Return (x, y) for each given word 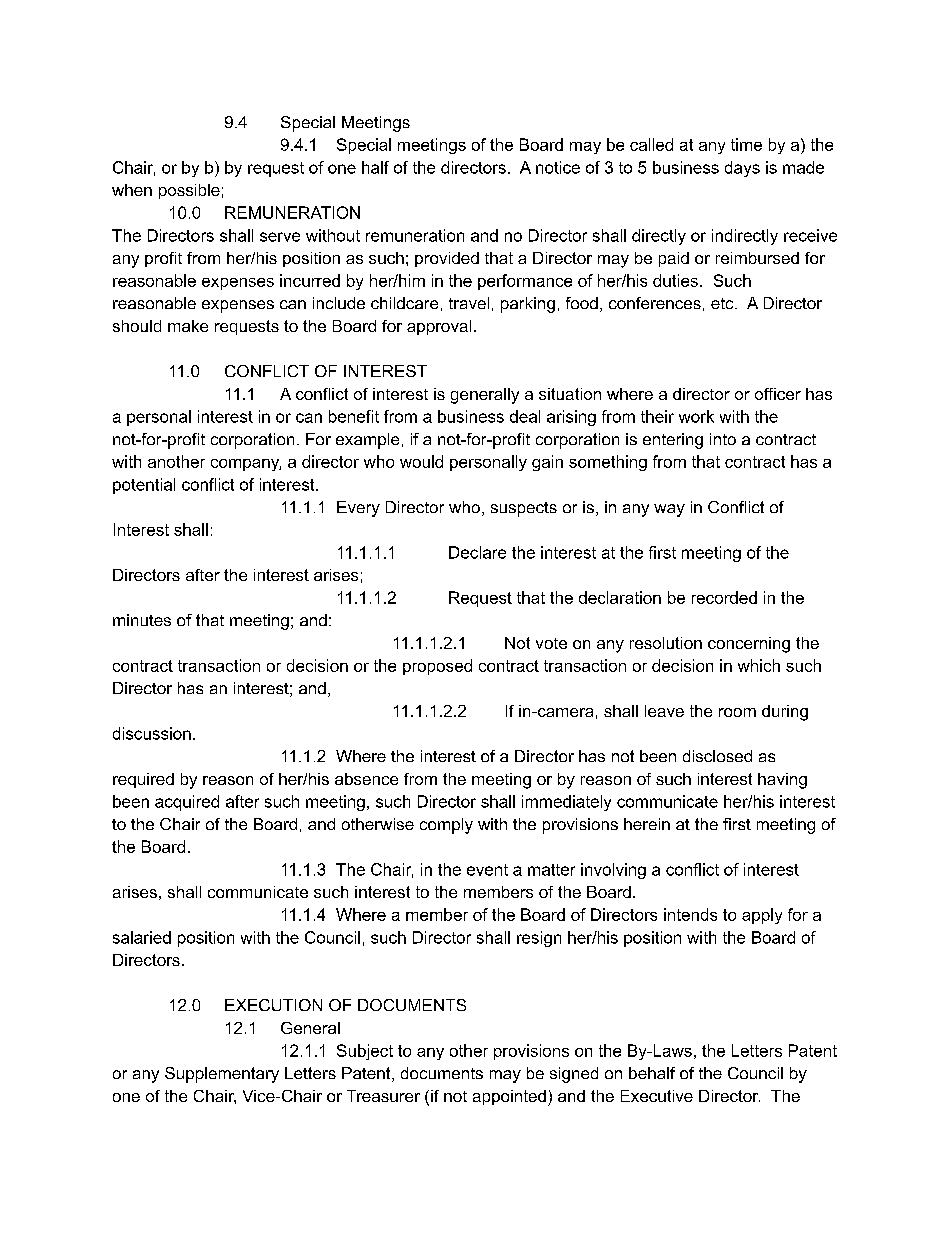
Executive (657, 1096)
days (742, 169)
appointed (509, 1097)
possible (189, 191)
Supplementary (222, 1075)
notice (558, 167)
